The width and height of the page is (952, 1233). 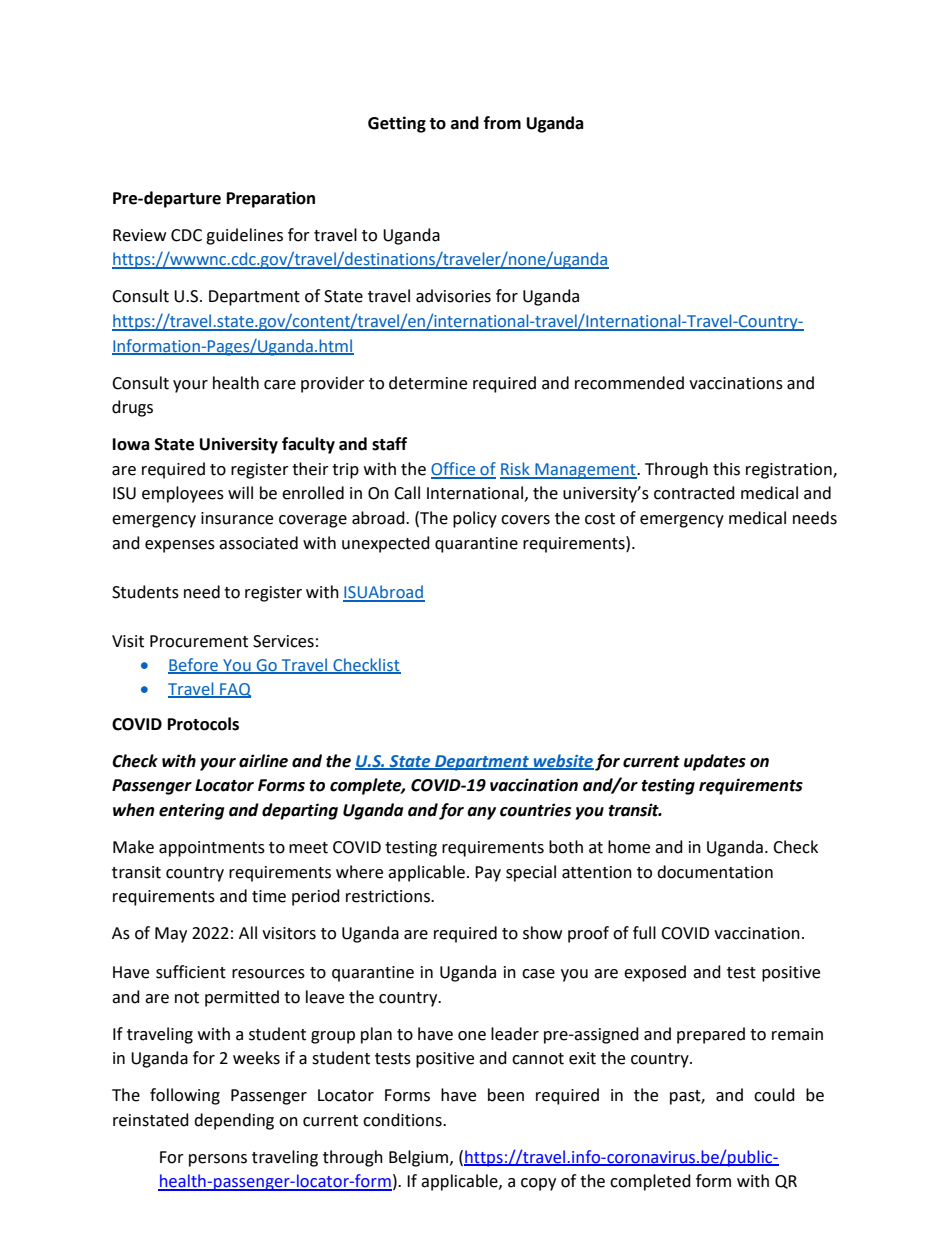 What do you see at coordinates (715, 872) in the page?
I see `documentation` at bounding box center [715, 872].
